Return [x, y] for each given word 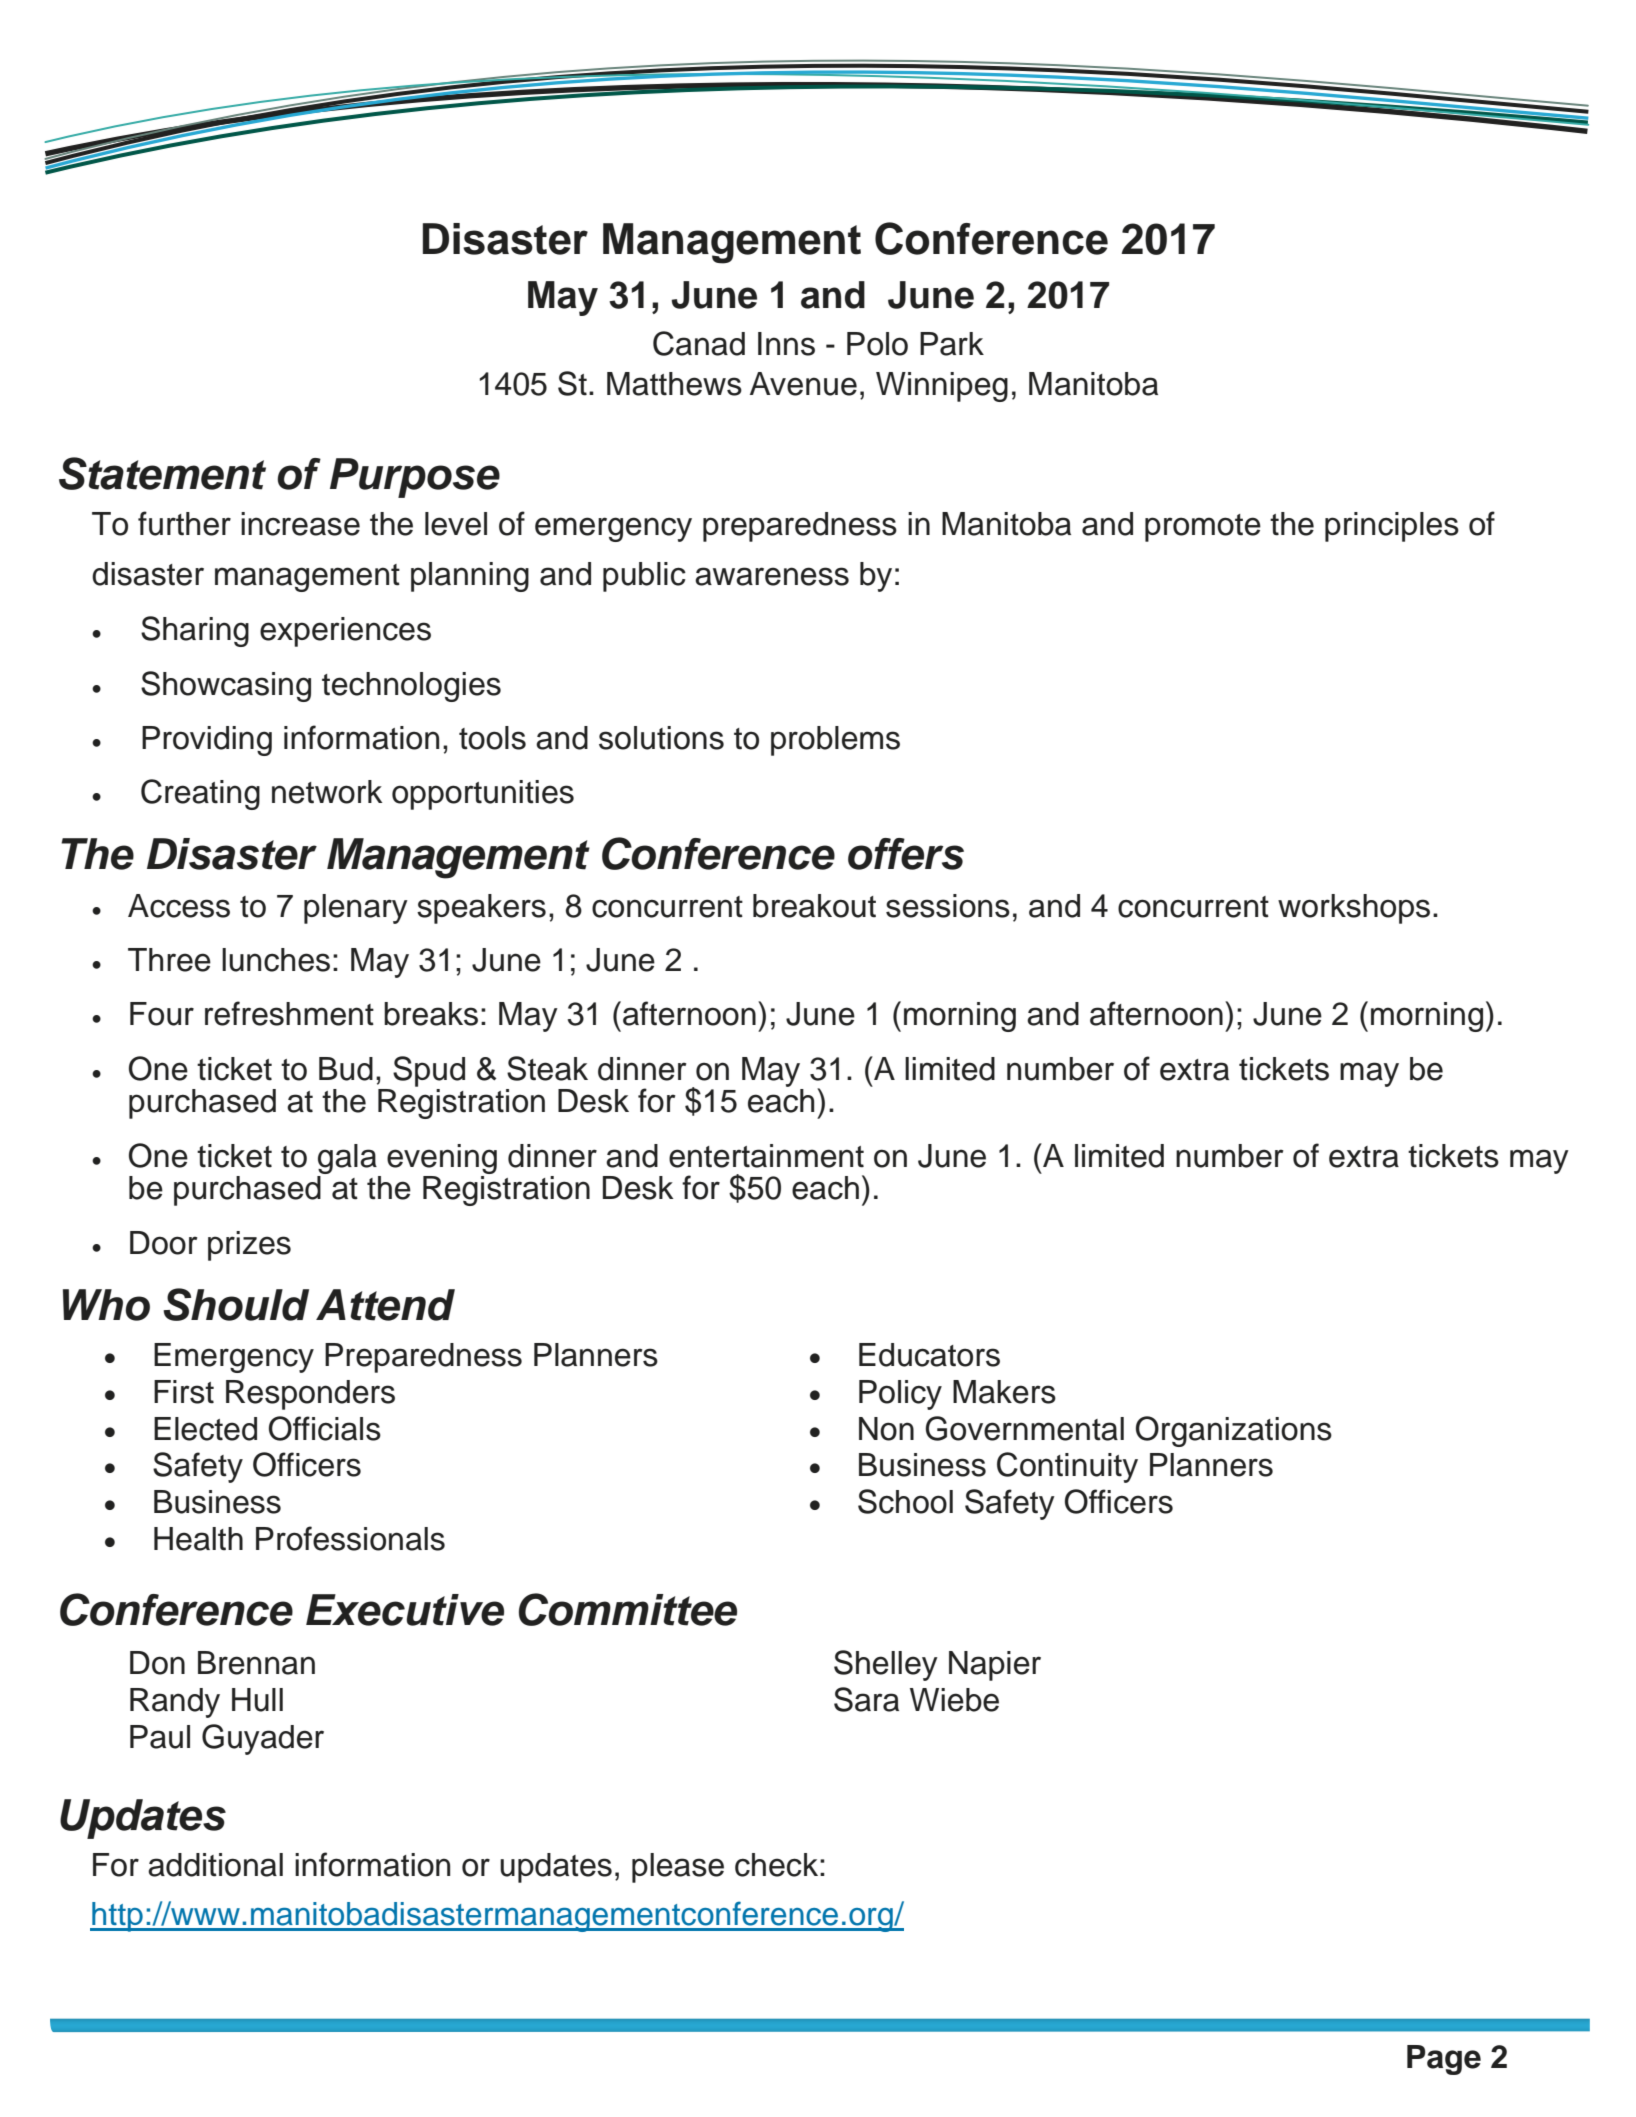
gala [347, 1159]
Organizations [1234, 1431]
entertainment [766, 1156]
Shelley [886, 1665]
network [327, 792]
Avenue [803, 384]
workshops [1354, 909]
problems [835, 741]
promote [1203, 528]
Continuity [1067, 1467]
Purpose [415, 478]
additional [215, 1865]
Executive [405, 1610]
